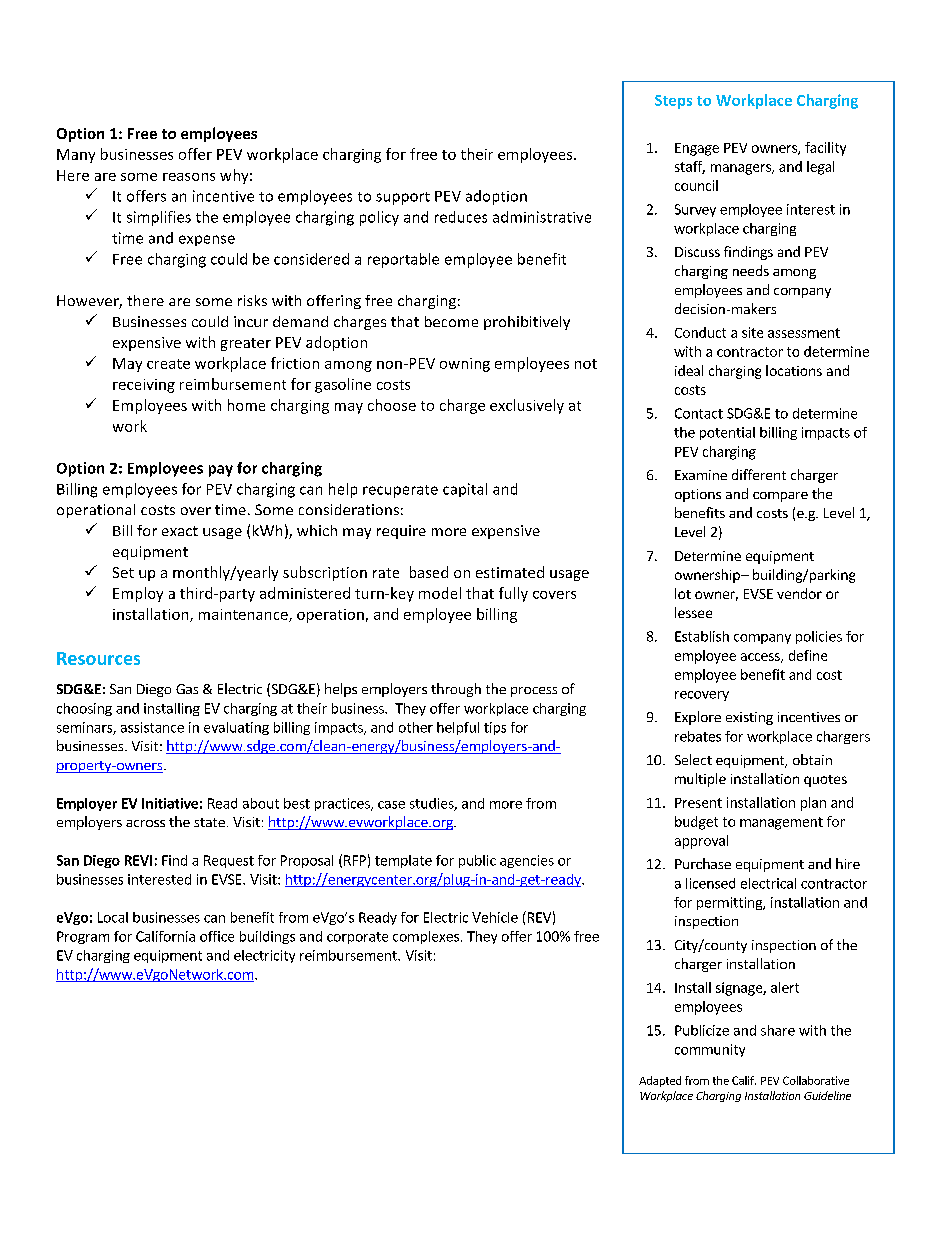  I want to click on Set, so click(123, 572).
